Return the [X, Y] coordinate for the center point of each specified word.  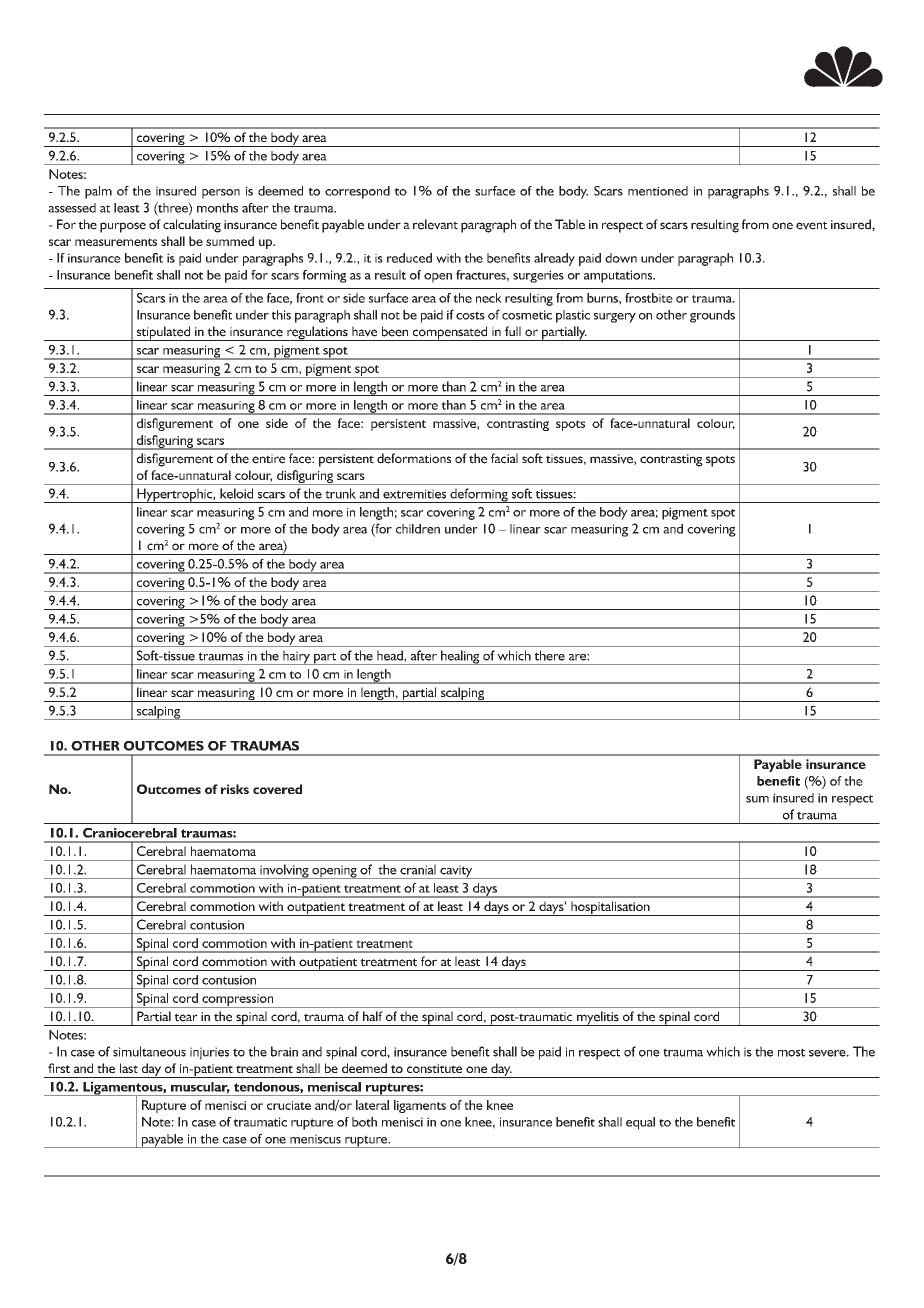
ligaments [420, 1106]
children [418, 529]
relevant [435, 224]
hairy [296, 657]
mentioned [658, 191]
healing [460, 657]
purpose [123, 227]
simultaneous [149, 1051]
